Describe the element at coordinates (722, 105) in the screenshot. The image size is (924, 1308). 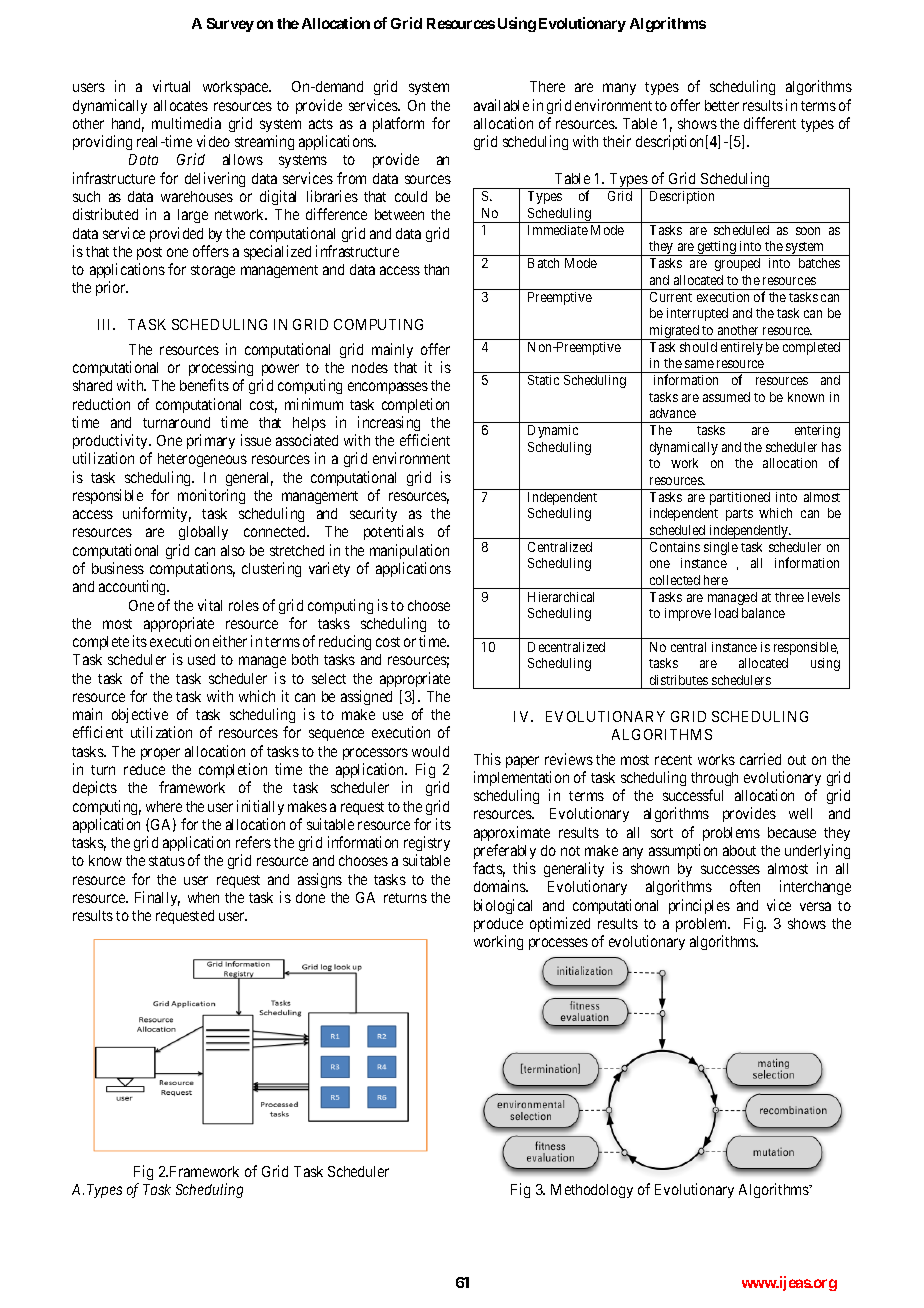
I see `better` at that location.
